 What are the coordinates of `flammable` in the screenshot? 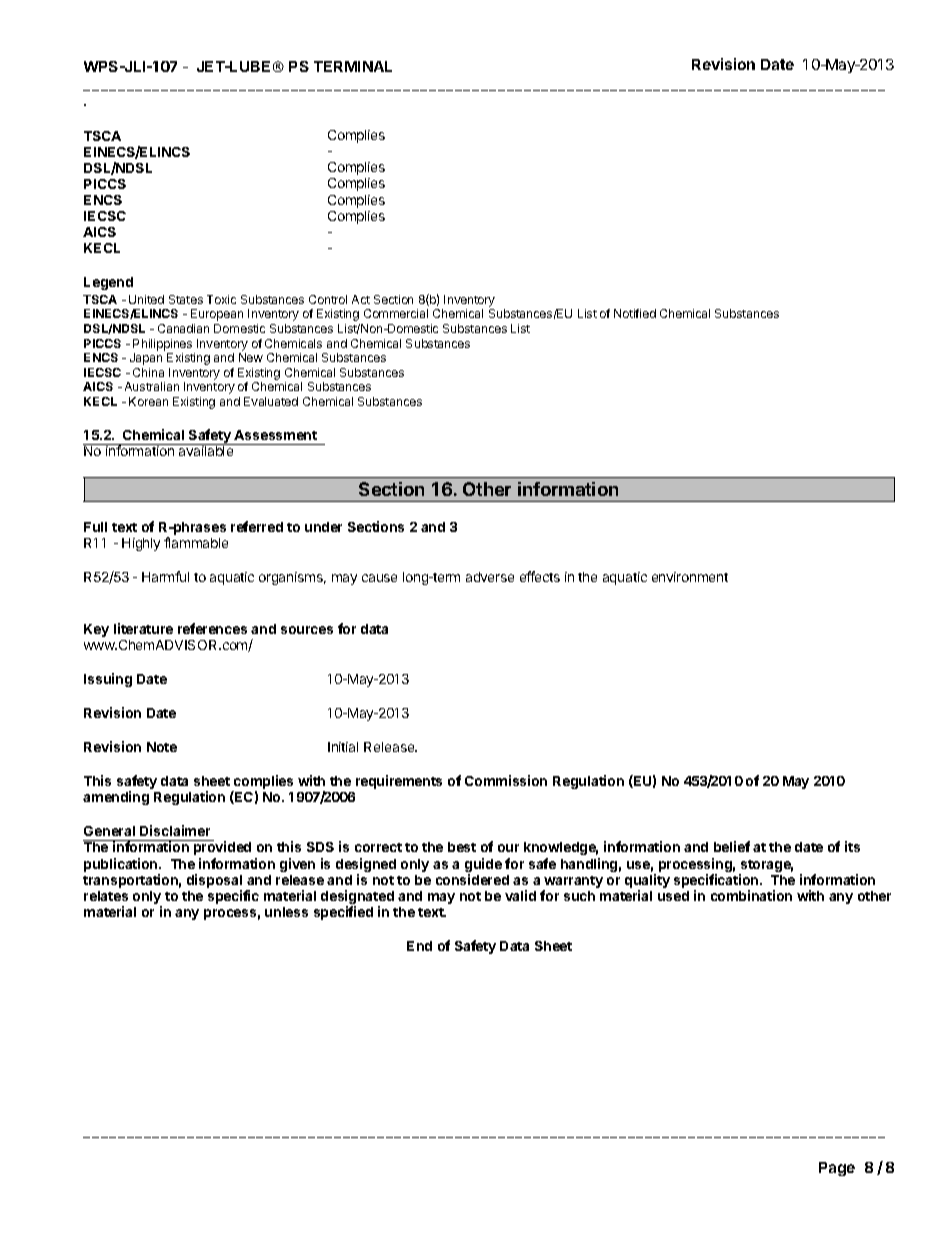 It's located at (196, 542).
